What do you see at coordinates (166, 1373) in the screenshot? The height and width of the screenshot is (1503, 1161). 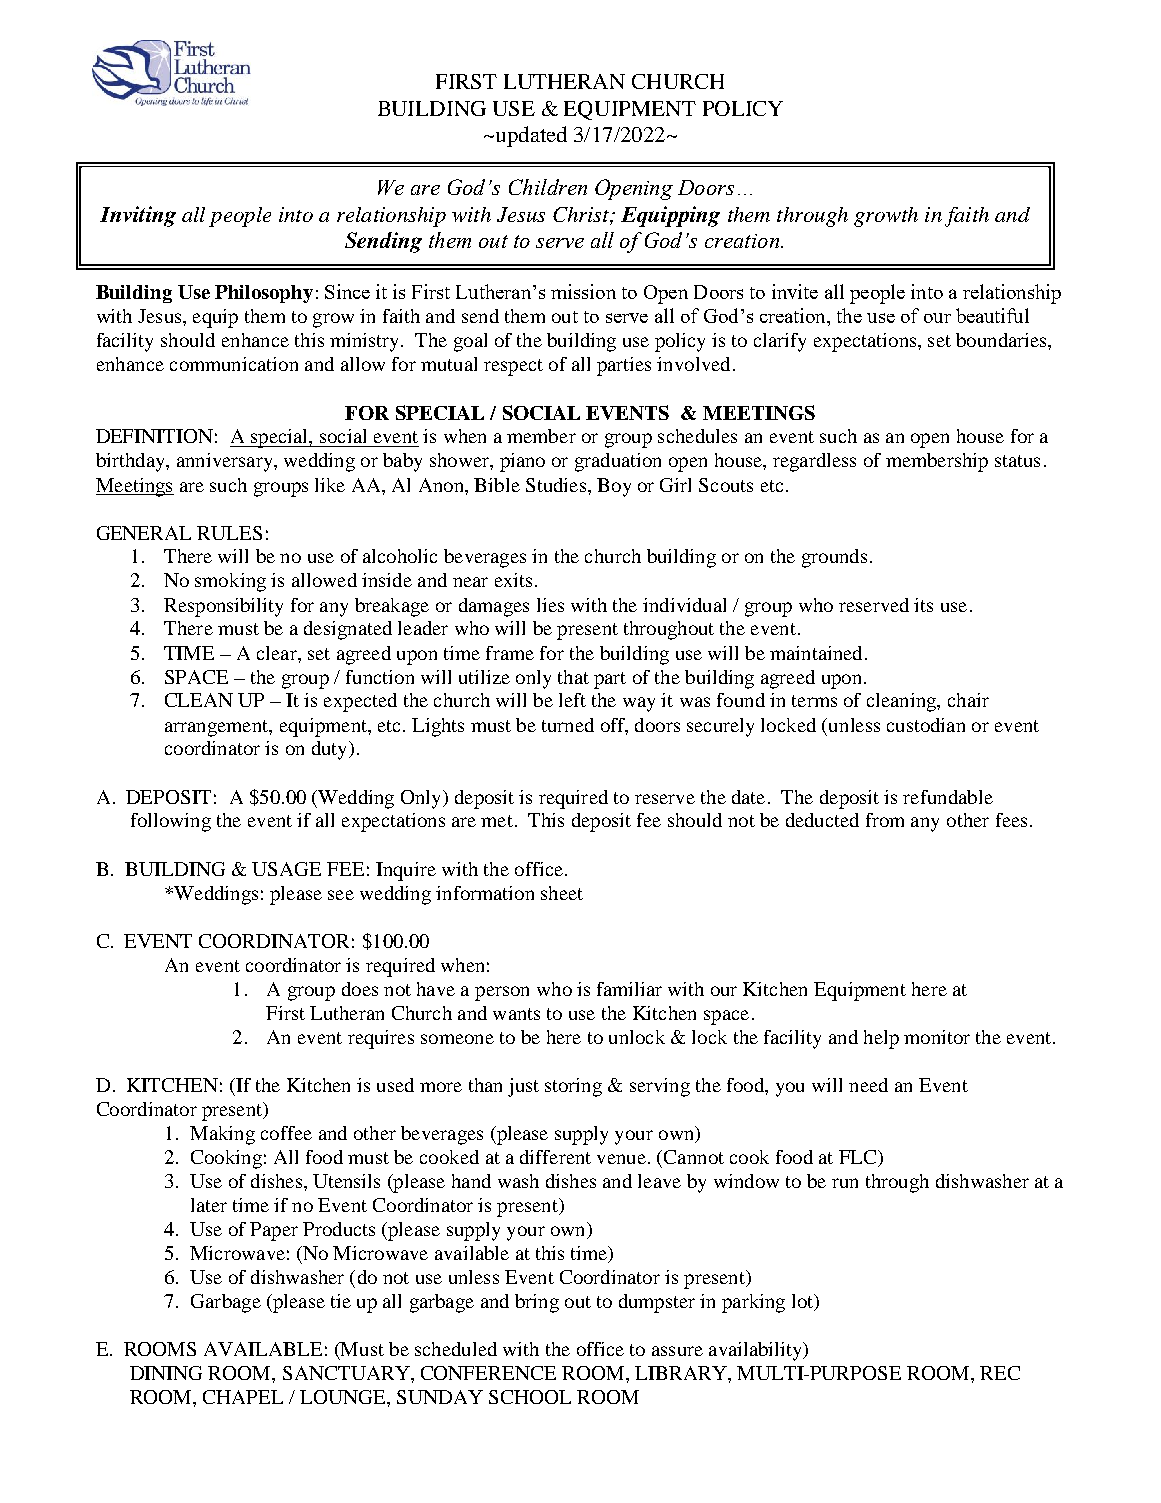 I see `DINING` at bounding box center [166, 1373].
